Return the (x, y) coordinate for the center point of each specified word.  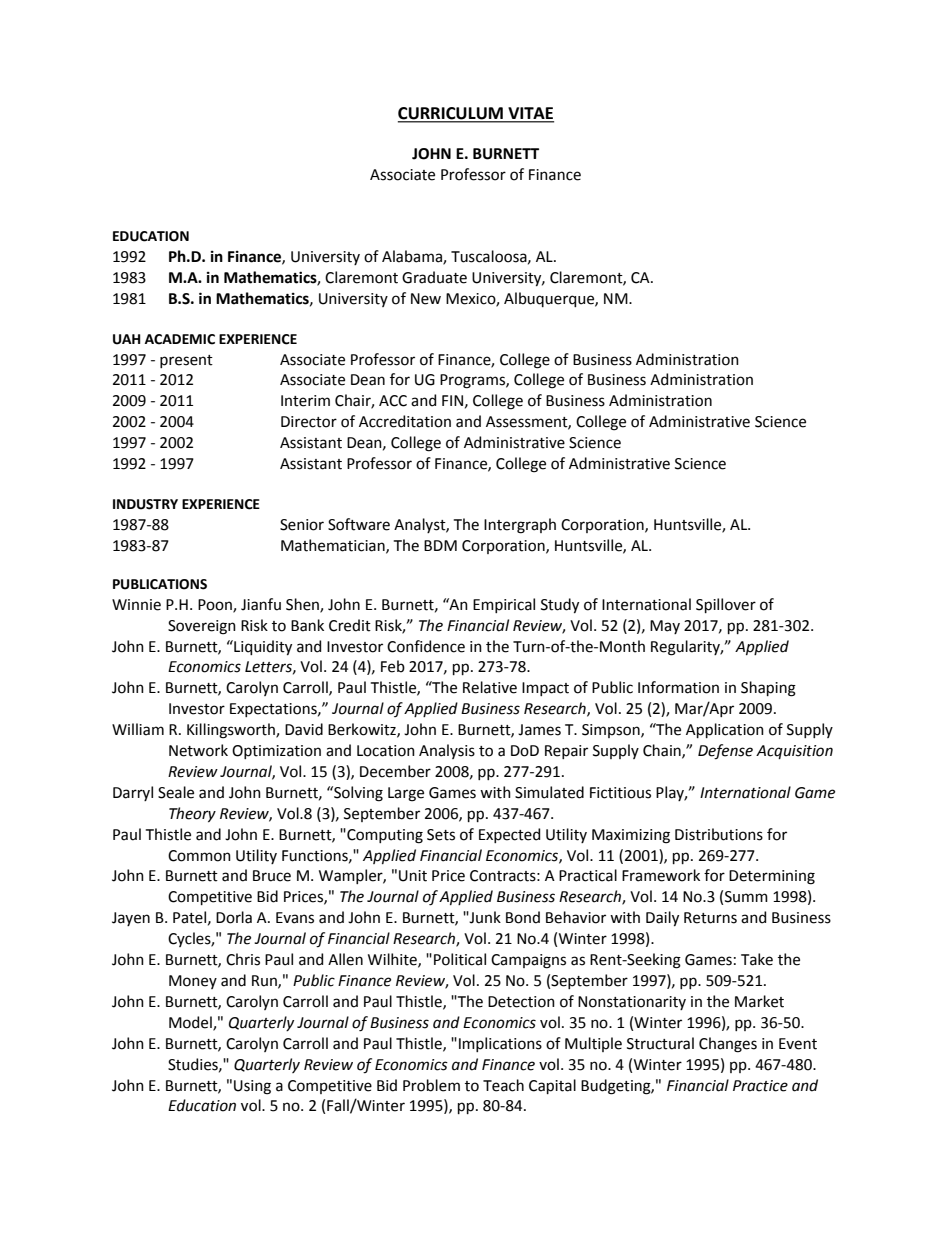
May (665, 627)
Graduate (434, 277)
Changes (728, 1045)
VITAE (530, 114)
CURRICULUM (451, 114)
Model (191, 1023)
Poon (216, 605)
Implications (500, 1044)
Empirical (504, 605)
